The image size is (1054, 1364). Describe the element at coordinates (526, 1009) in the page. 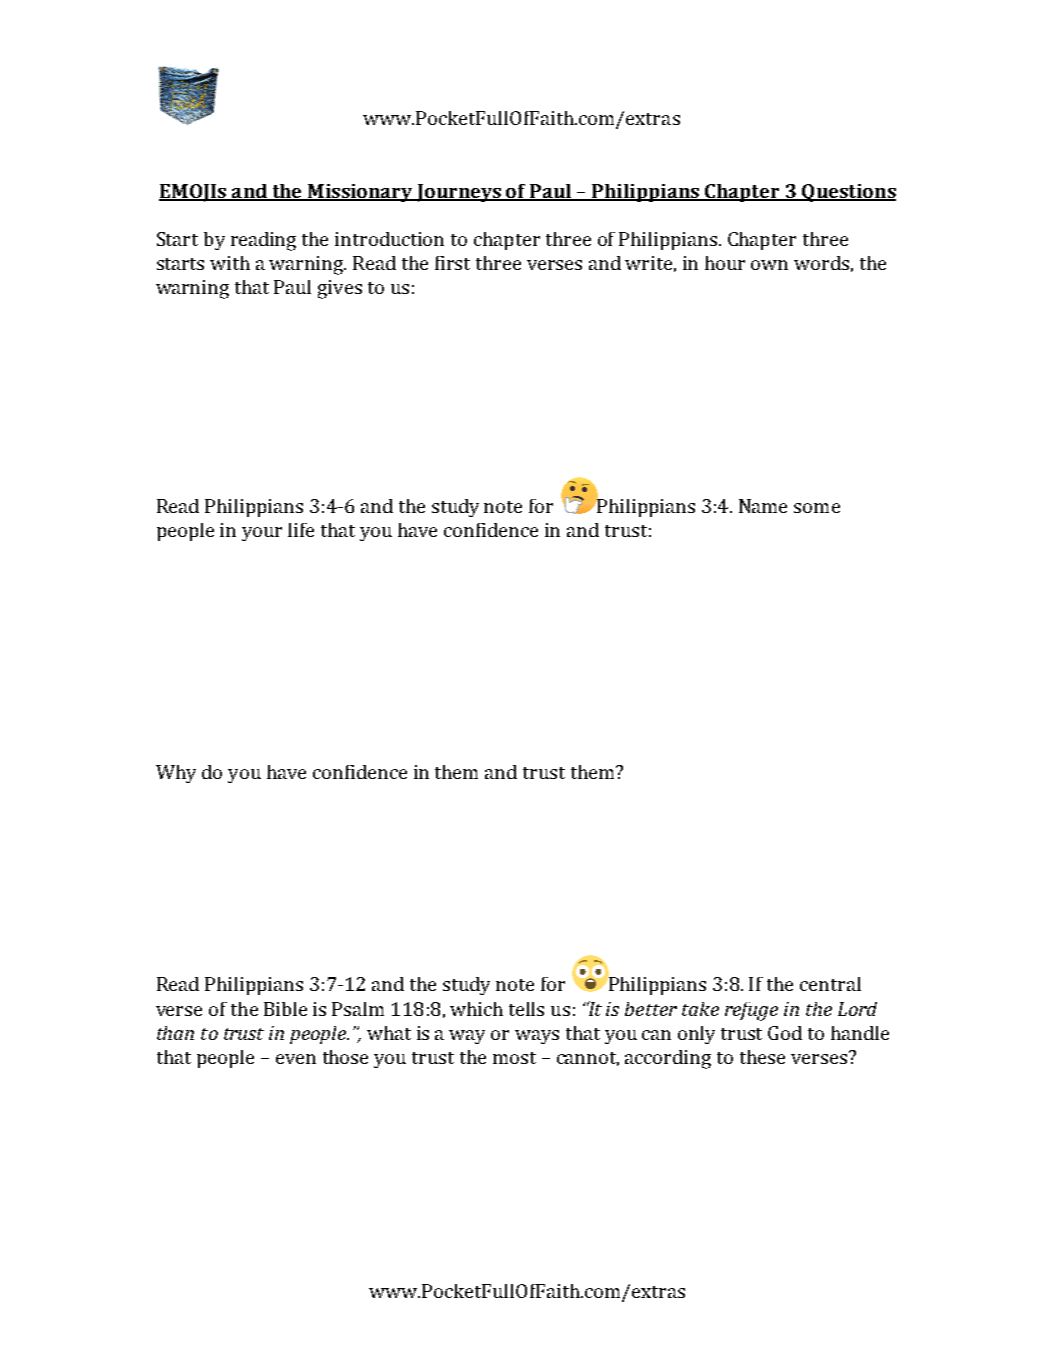

I see `tells` at that location.
